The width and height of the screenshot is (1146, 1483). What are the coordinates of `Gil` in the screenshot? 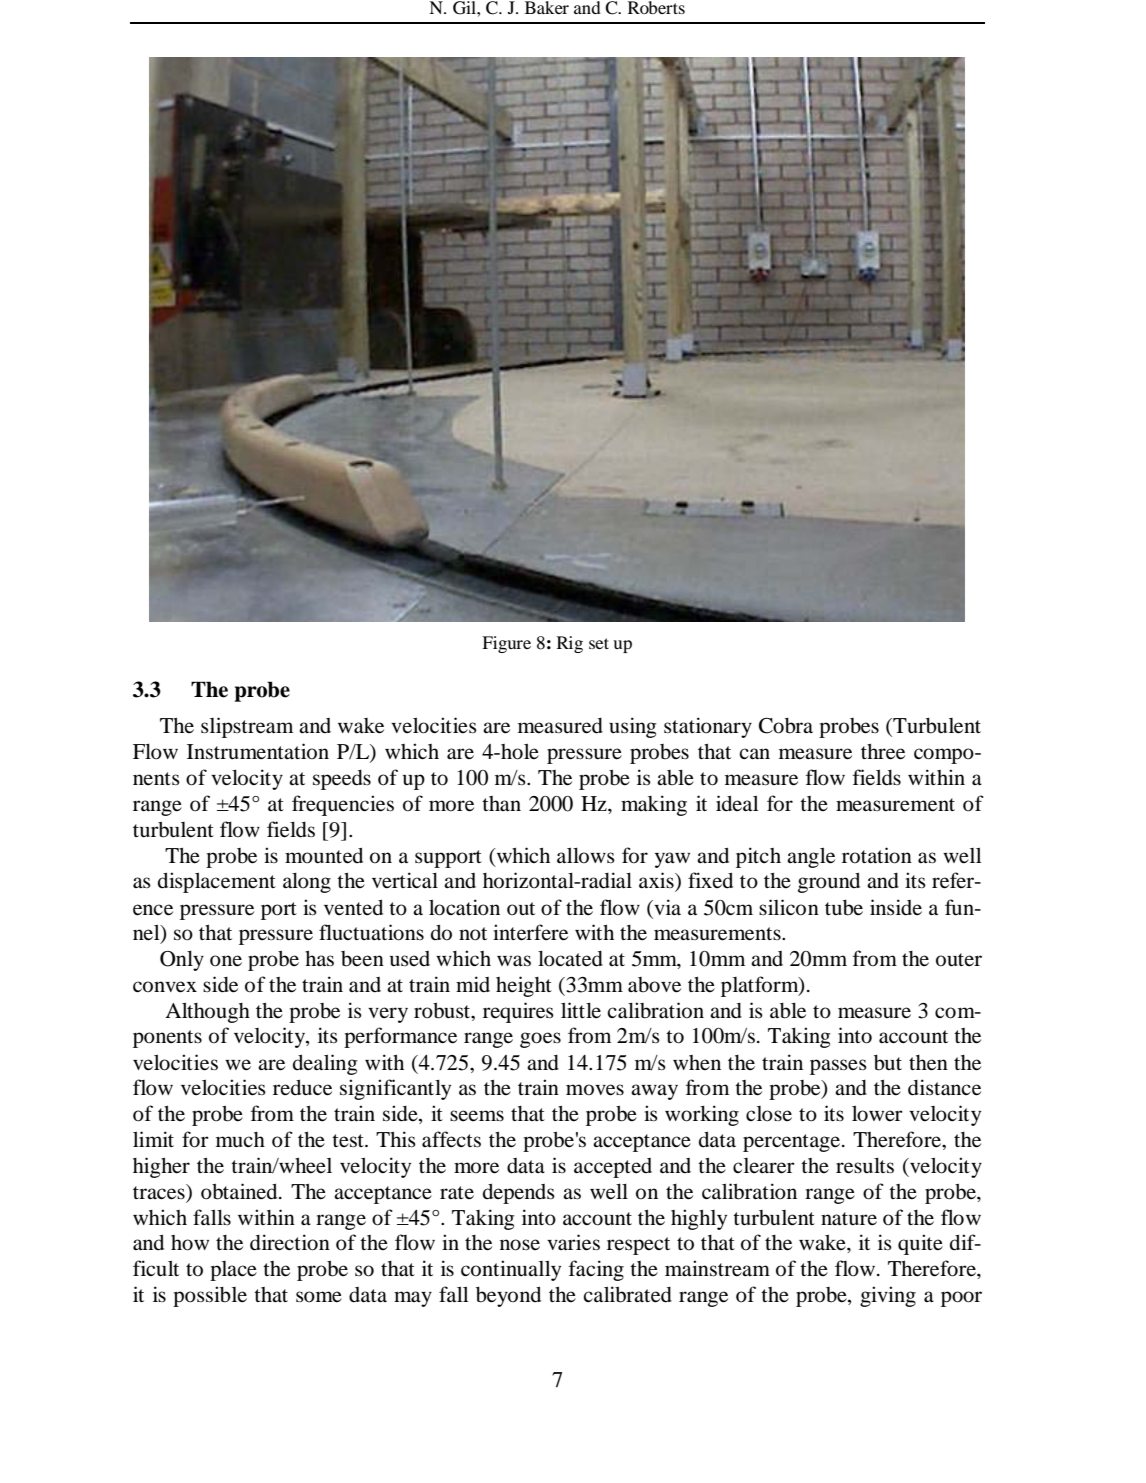 It's located at (465, 8).
